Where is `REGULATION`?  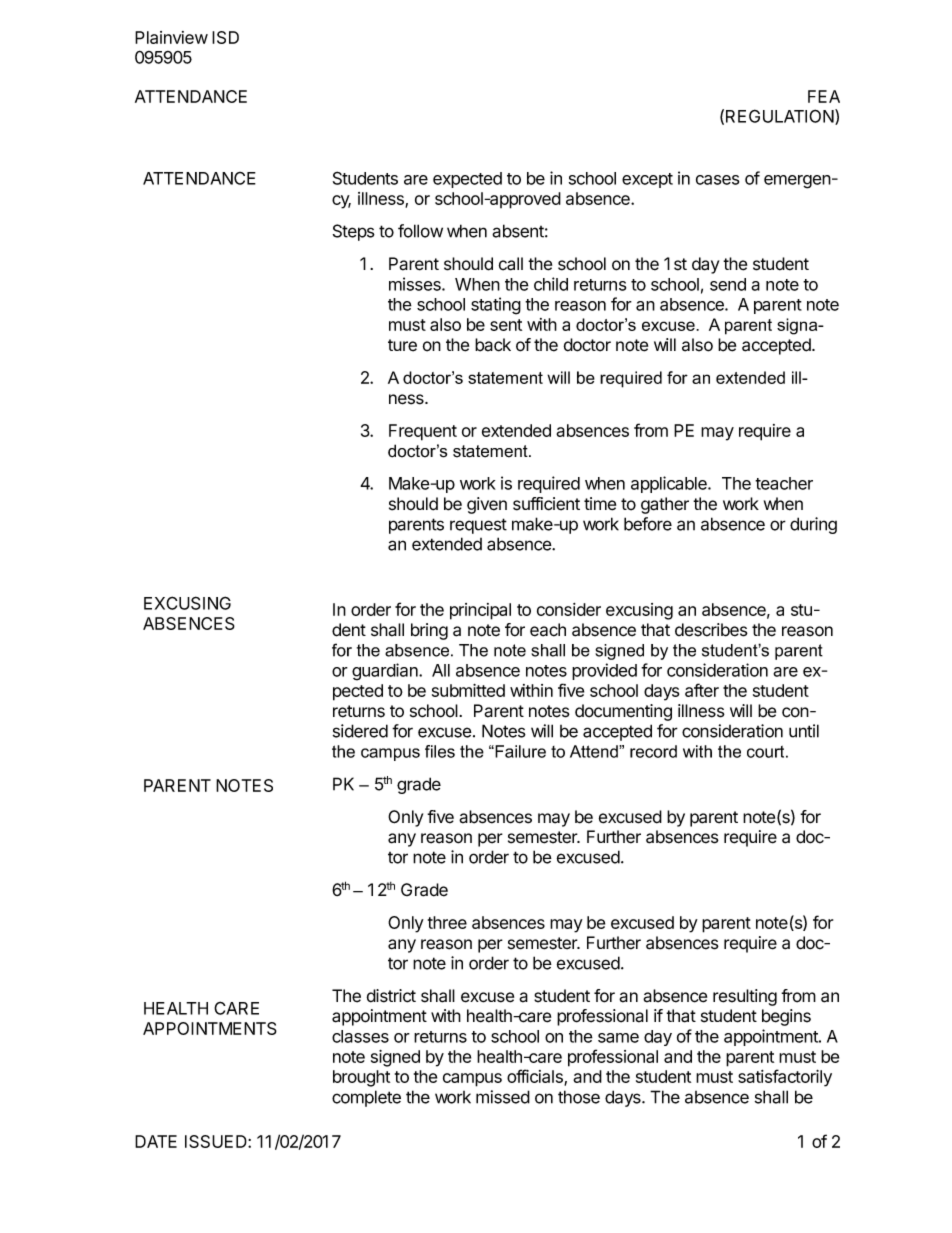 REGULATION is located at coordinates (781, 117).
